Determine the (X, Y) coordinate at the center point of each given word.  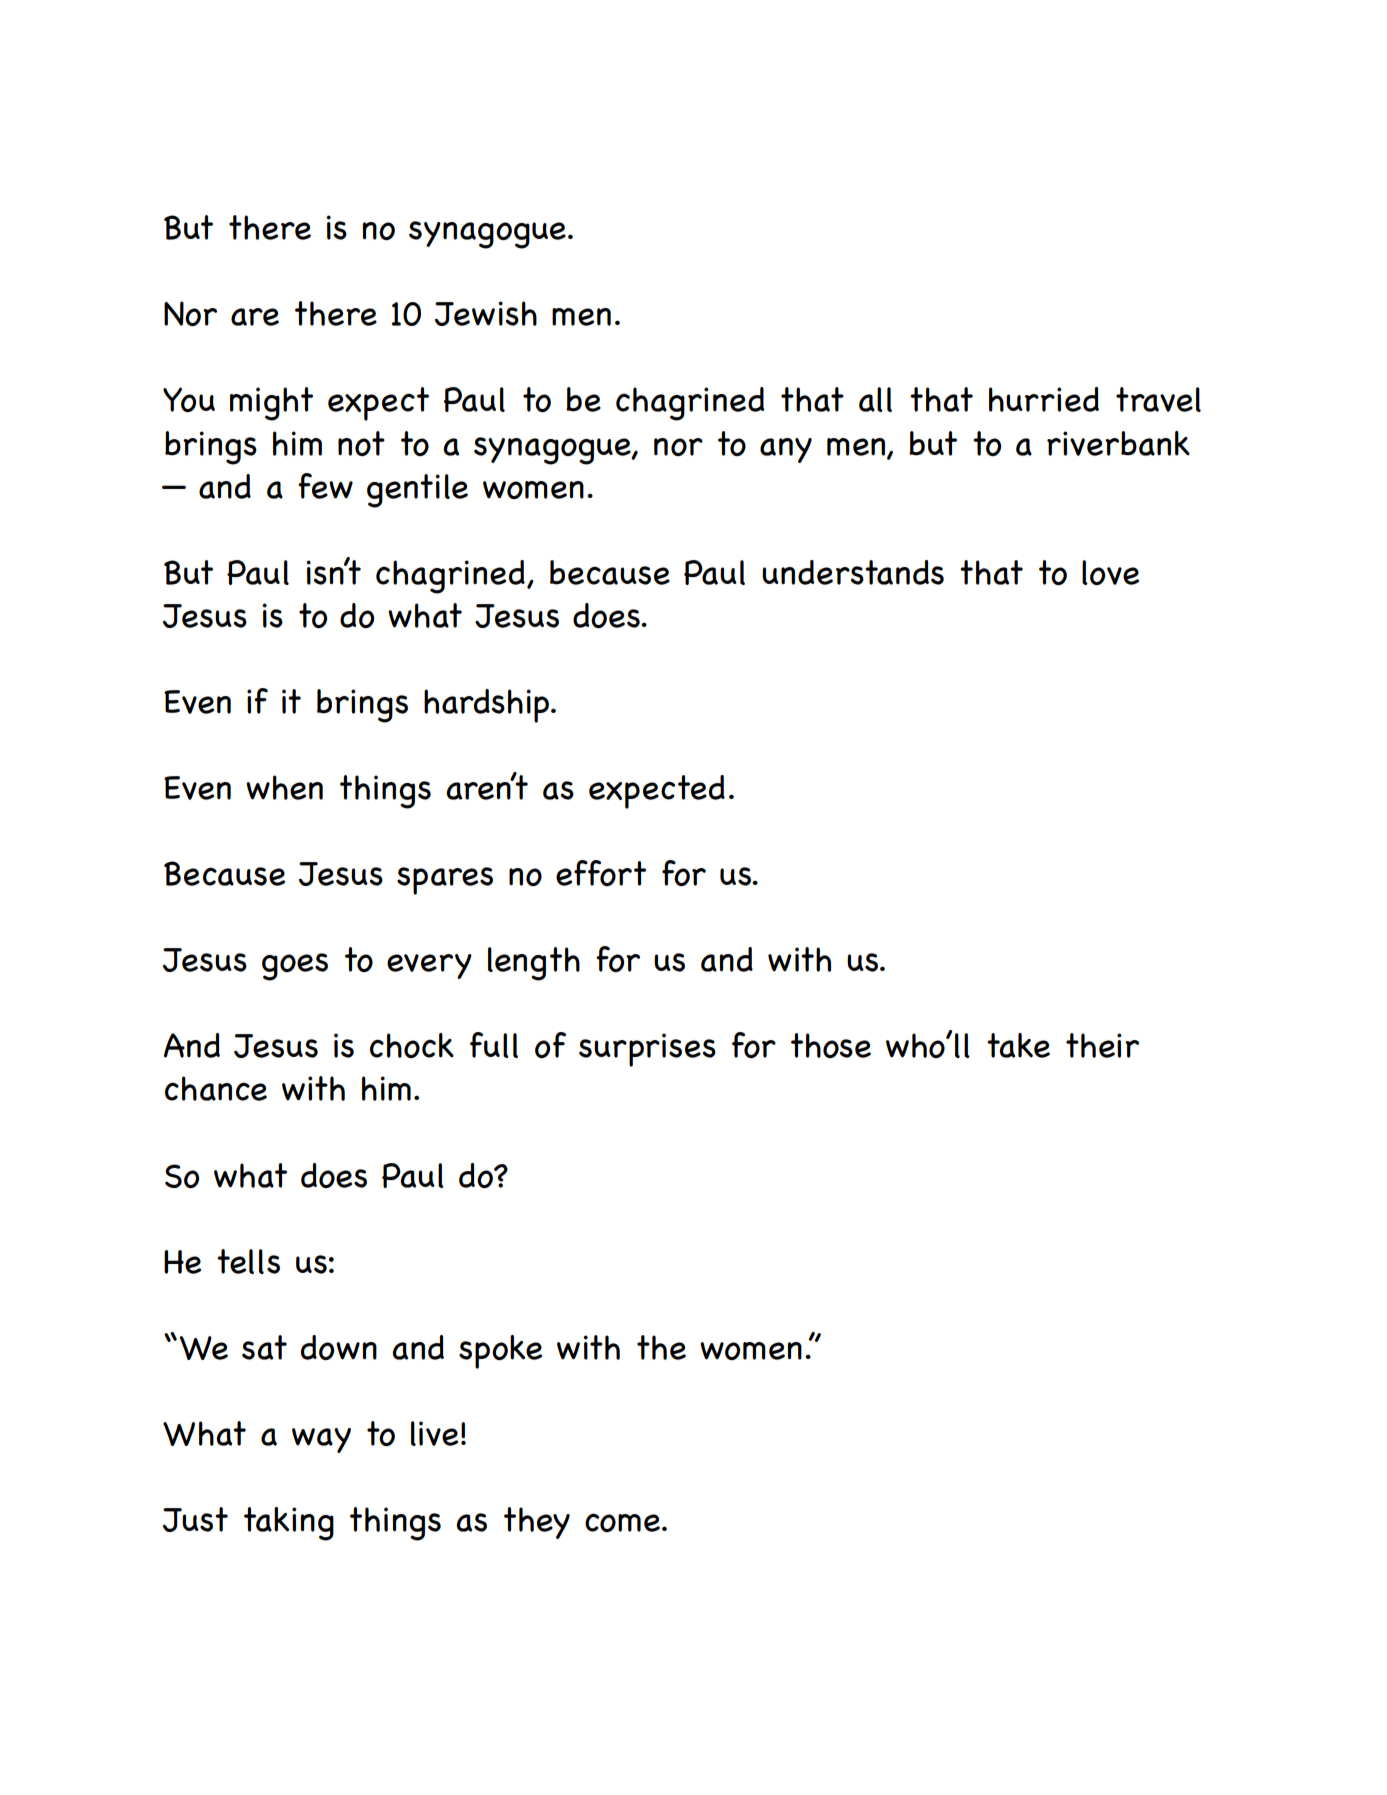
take (1018, 1045)
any (786, 450)
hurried (1044, 399)
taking (289, 1524)
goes (295, 967)
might (271, 404)
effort (601, 873)
